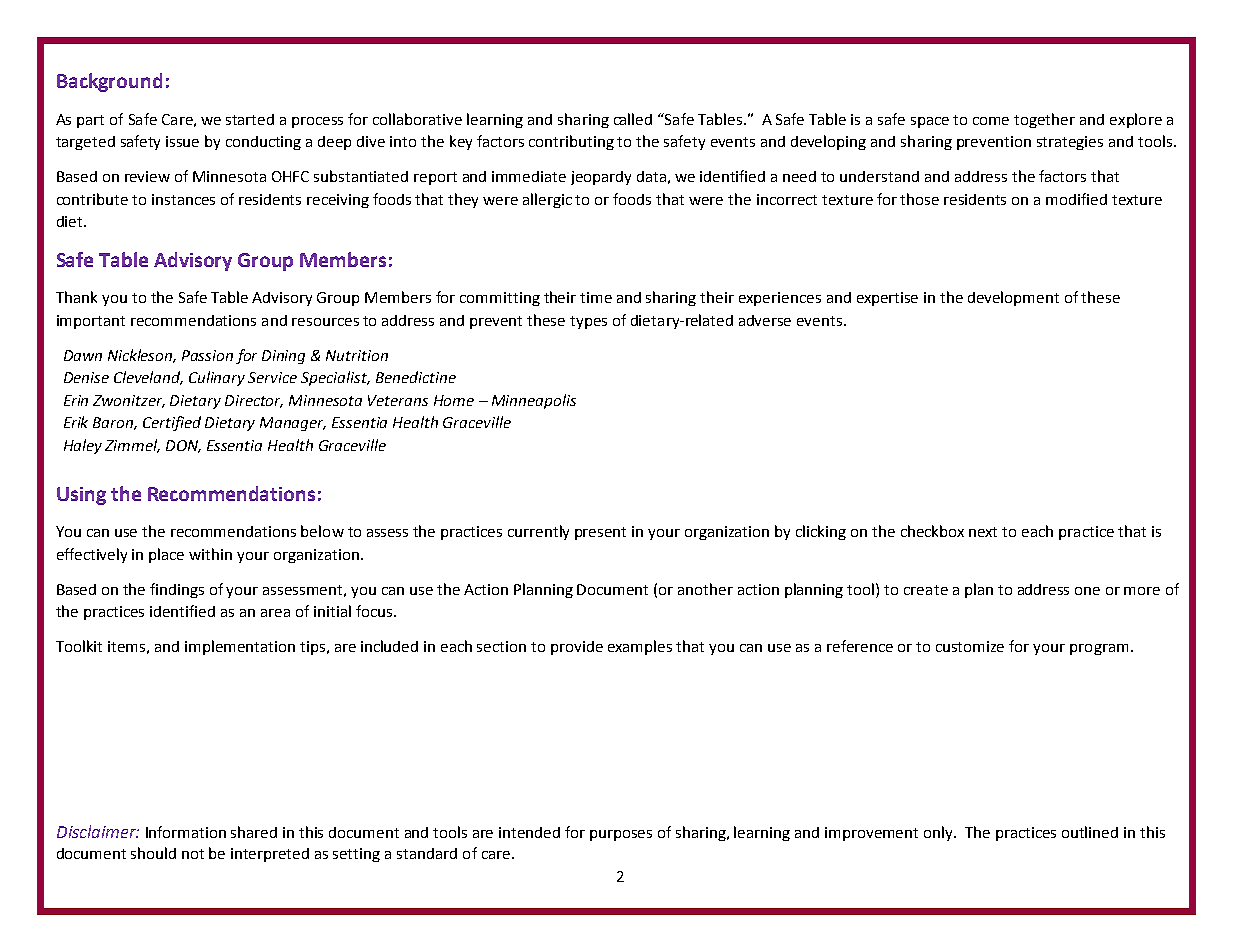 The image size is (1233, 952). What do you see at coordinates (186, 832) in the screenshot?
I see `Information` at bounding box center [186, 832].
